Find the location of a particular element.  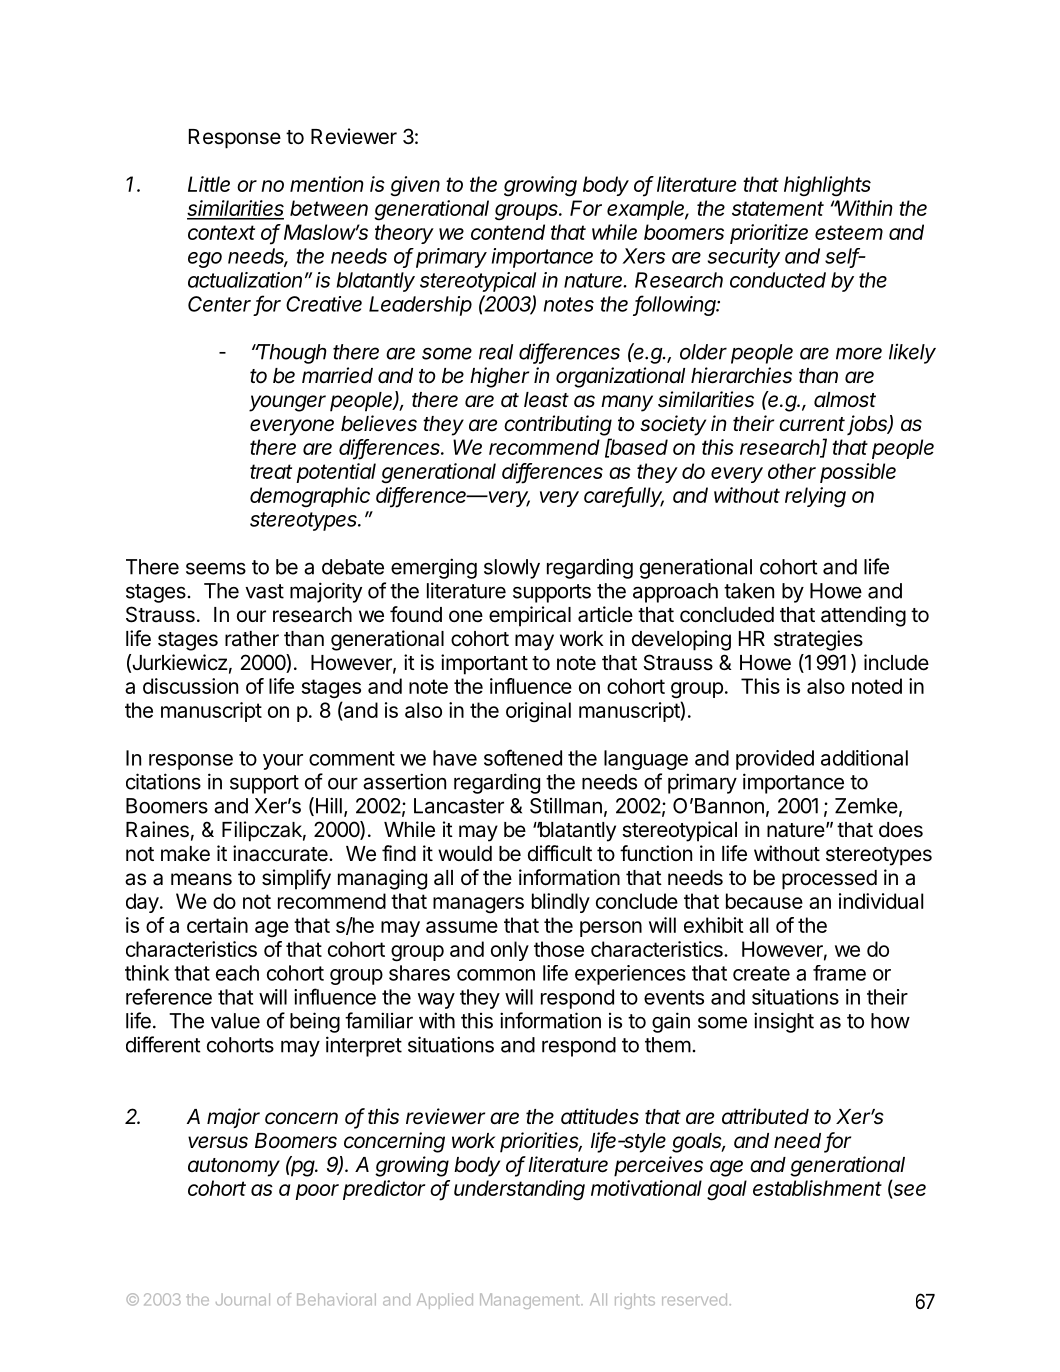

contributing is located at coordinates (558, 425).
